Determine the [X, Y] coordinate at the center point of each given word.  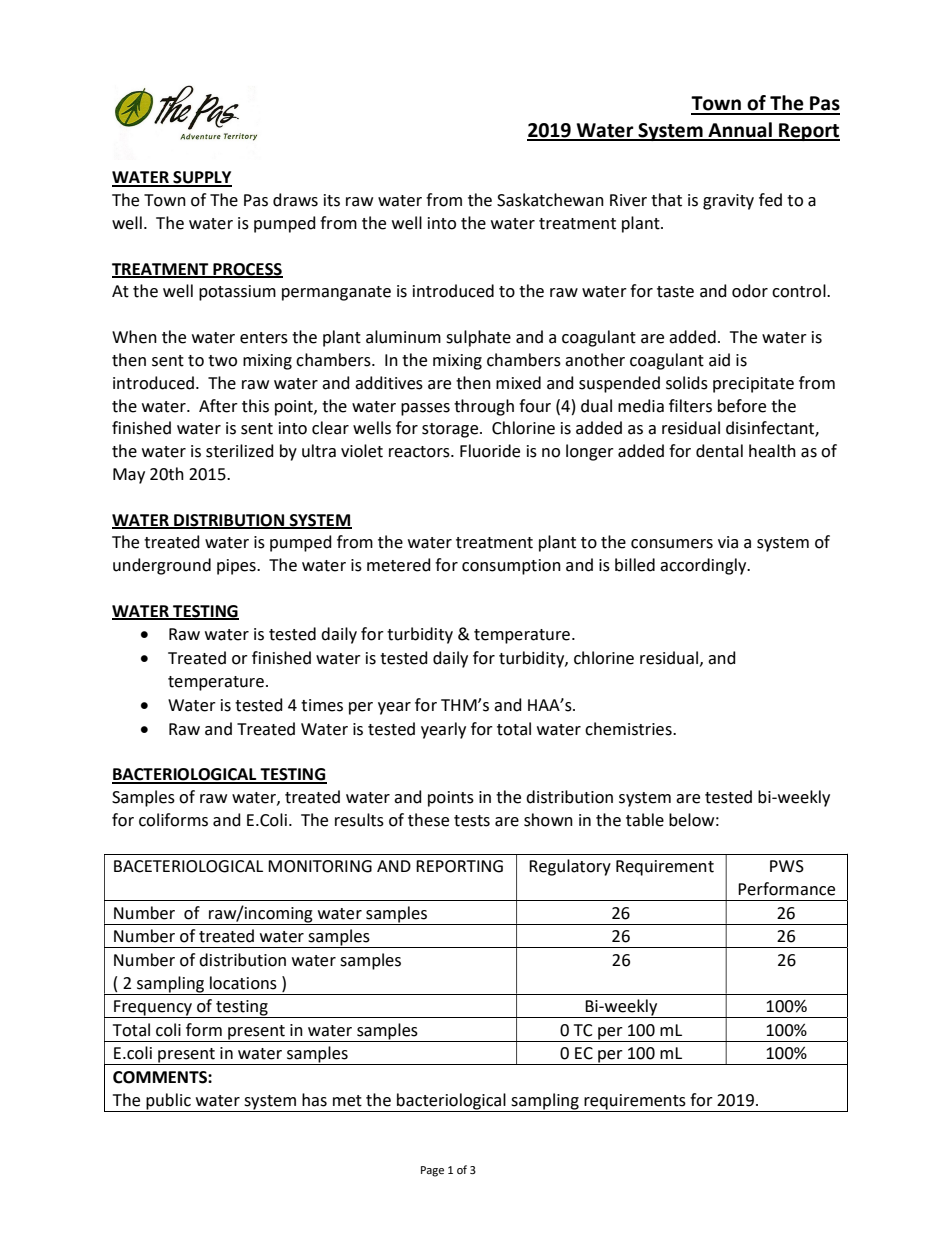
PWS [787, 866]
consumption [511, 567]
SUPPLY [201, 178]
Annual [740, 131]
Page [432, 1171]
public [168, 1102]
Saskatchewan [550, 200]
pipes [237, 567]
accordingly [704, 566]
